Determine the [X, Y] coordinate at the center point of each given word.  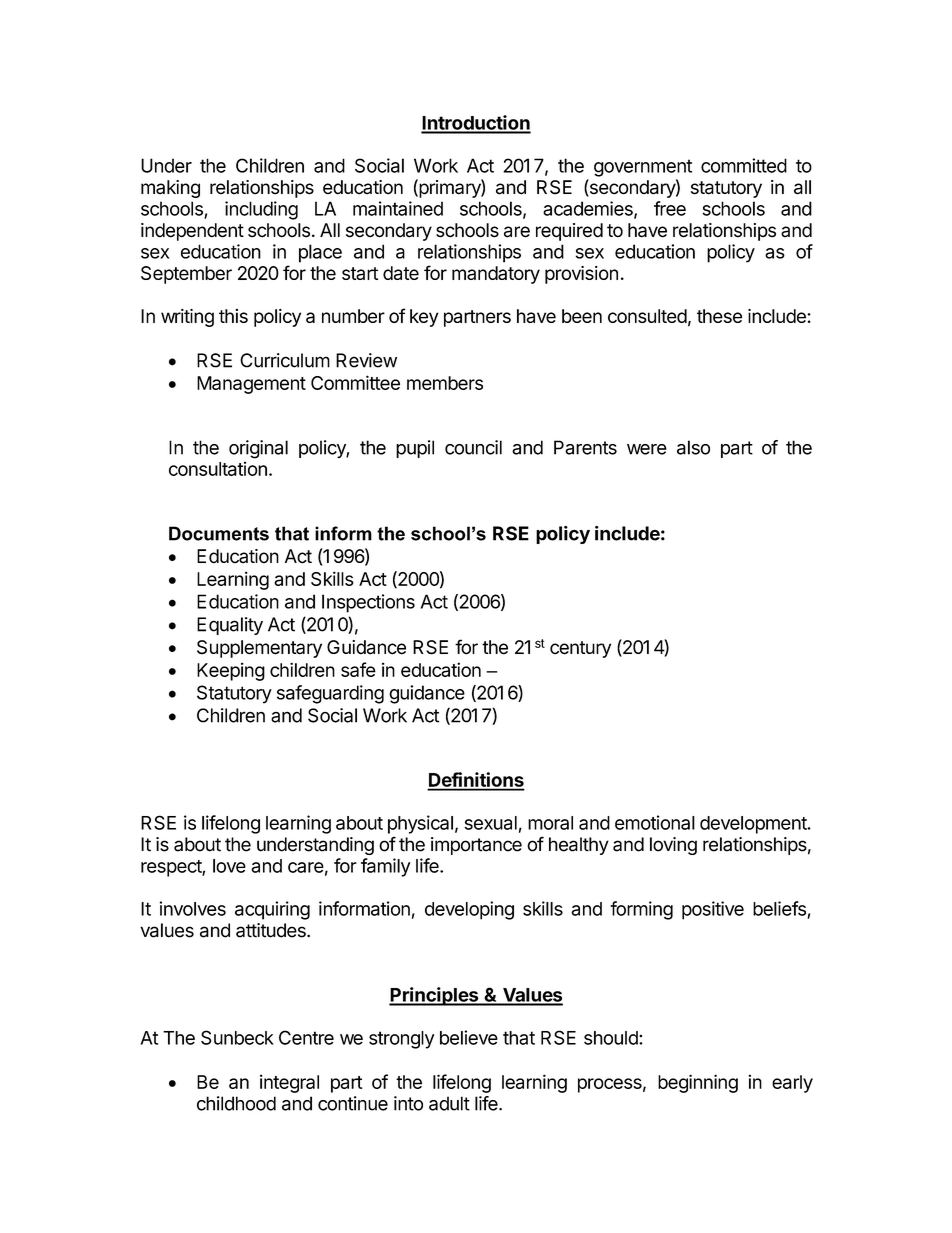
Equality [230, 626]
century [580, 649]
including [261, 210]
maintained [398, 208]
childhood [236, 1103]
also [693, 447]
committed [744, 165]
